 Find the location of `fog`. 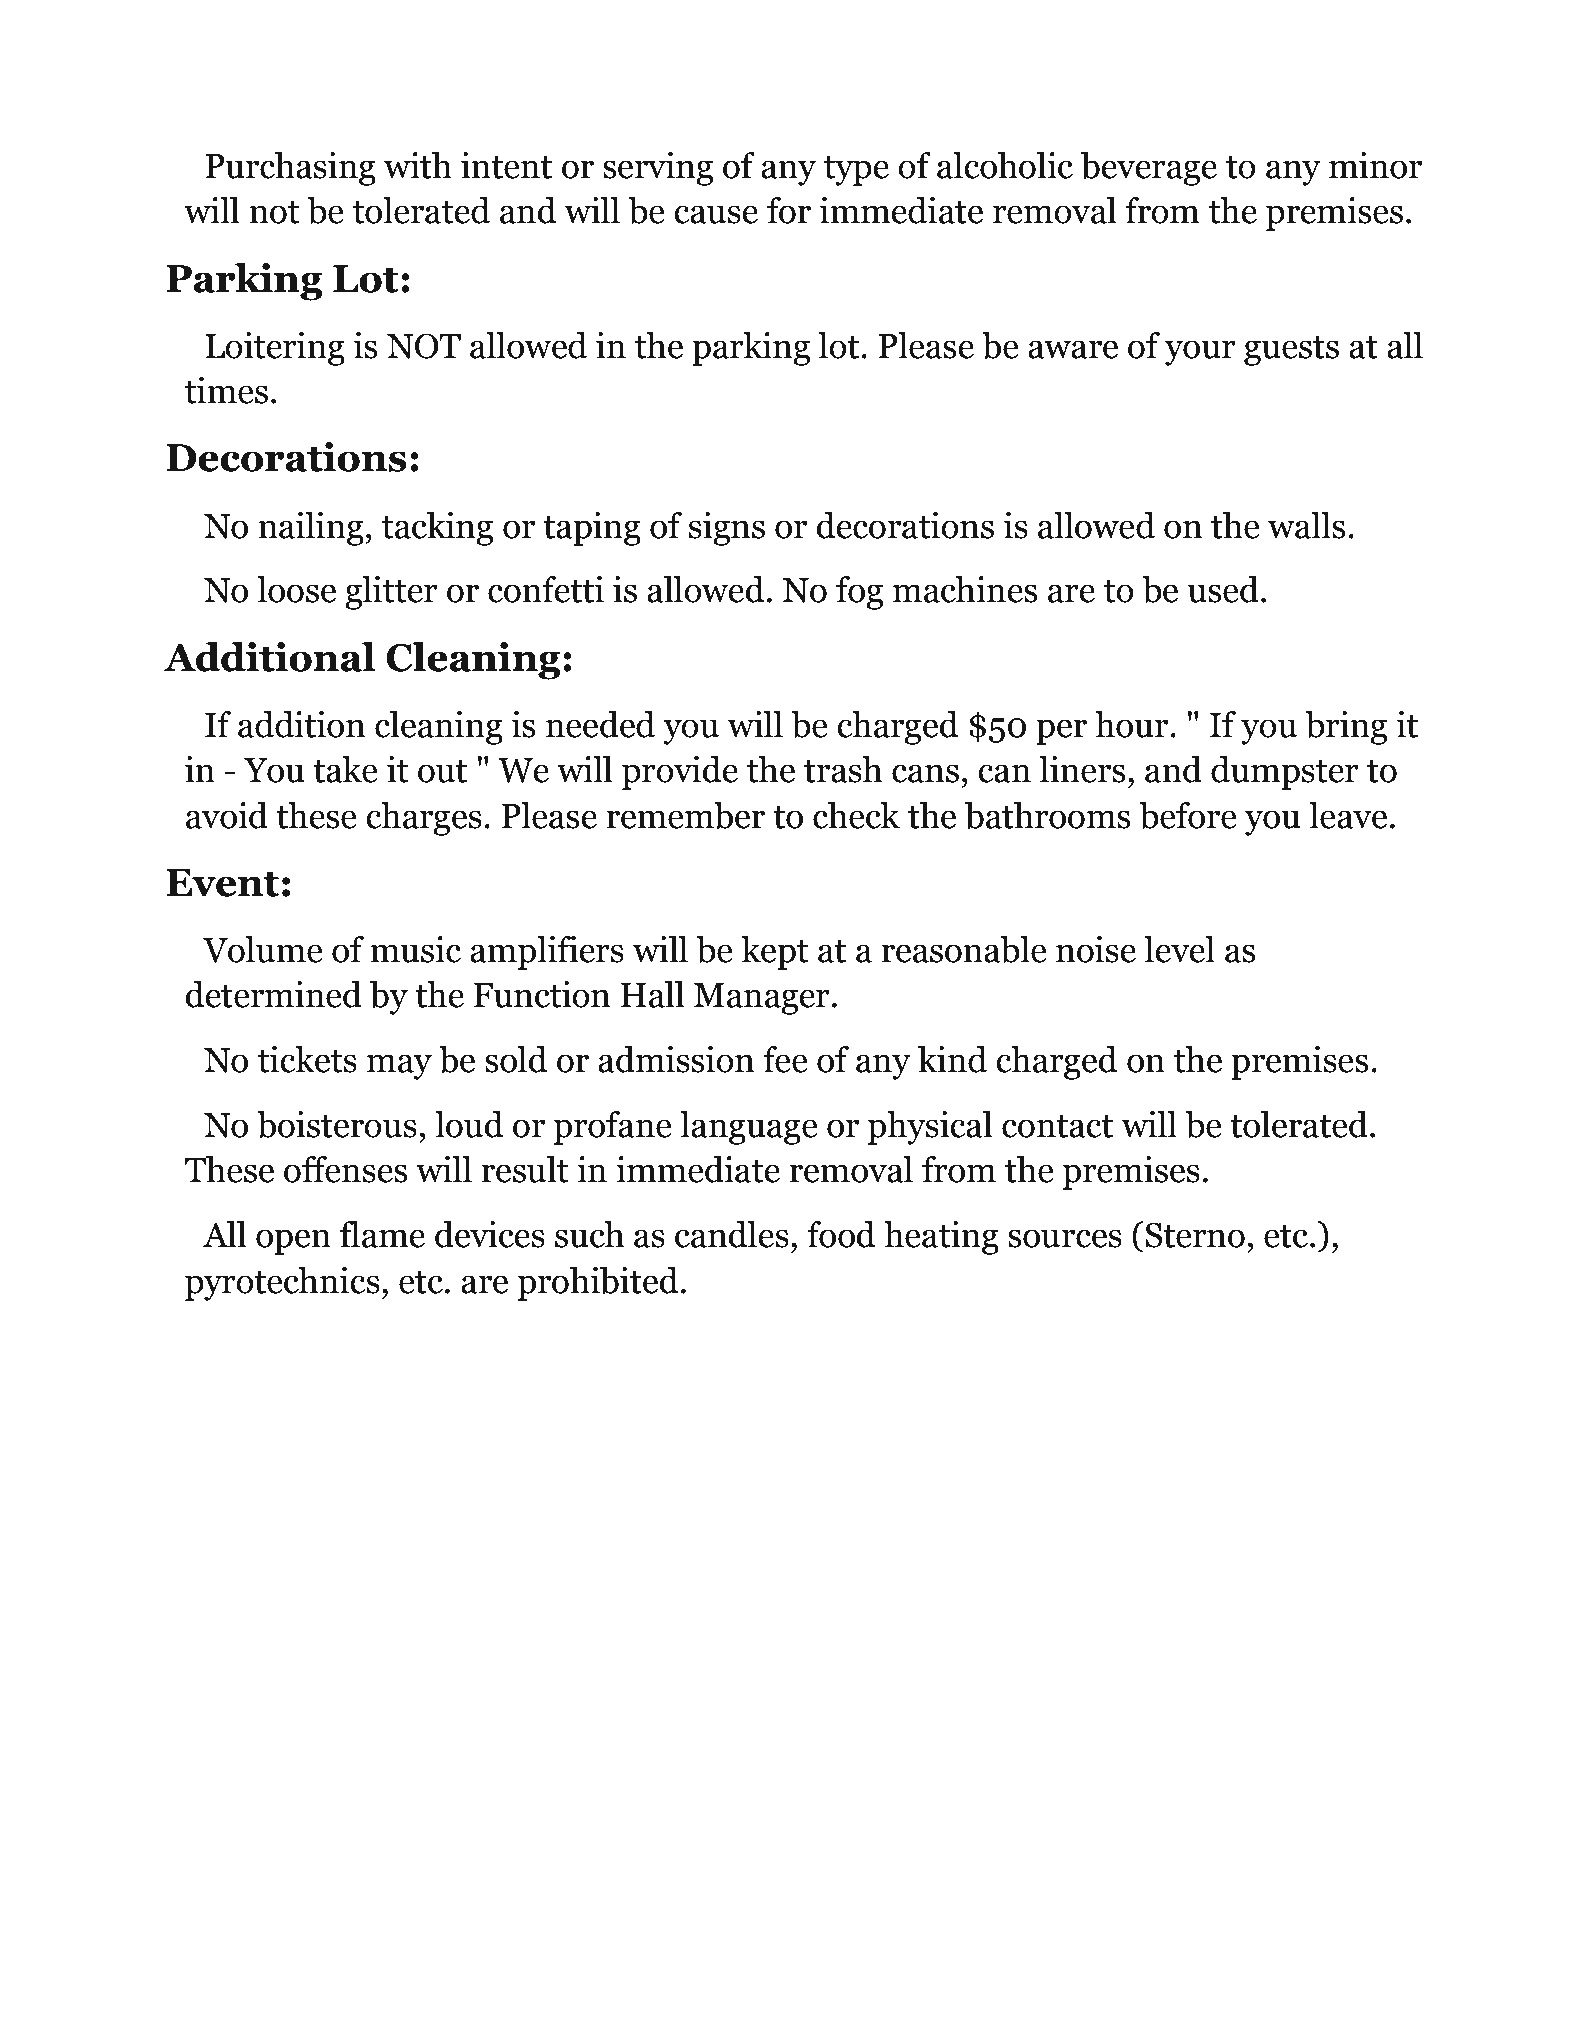

fog is located at coordinates (859, 593).
